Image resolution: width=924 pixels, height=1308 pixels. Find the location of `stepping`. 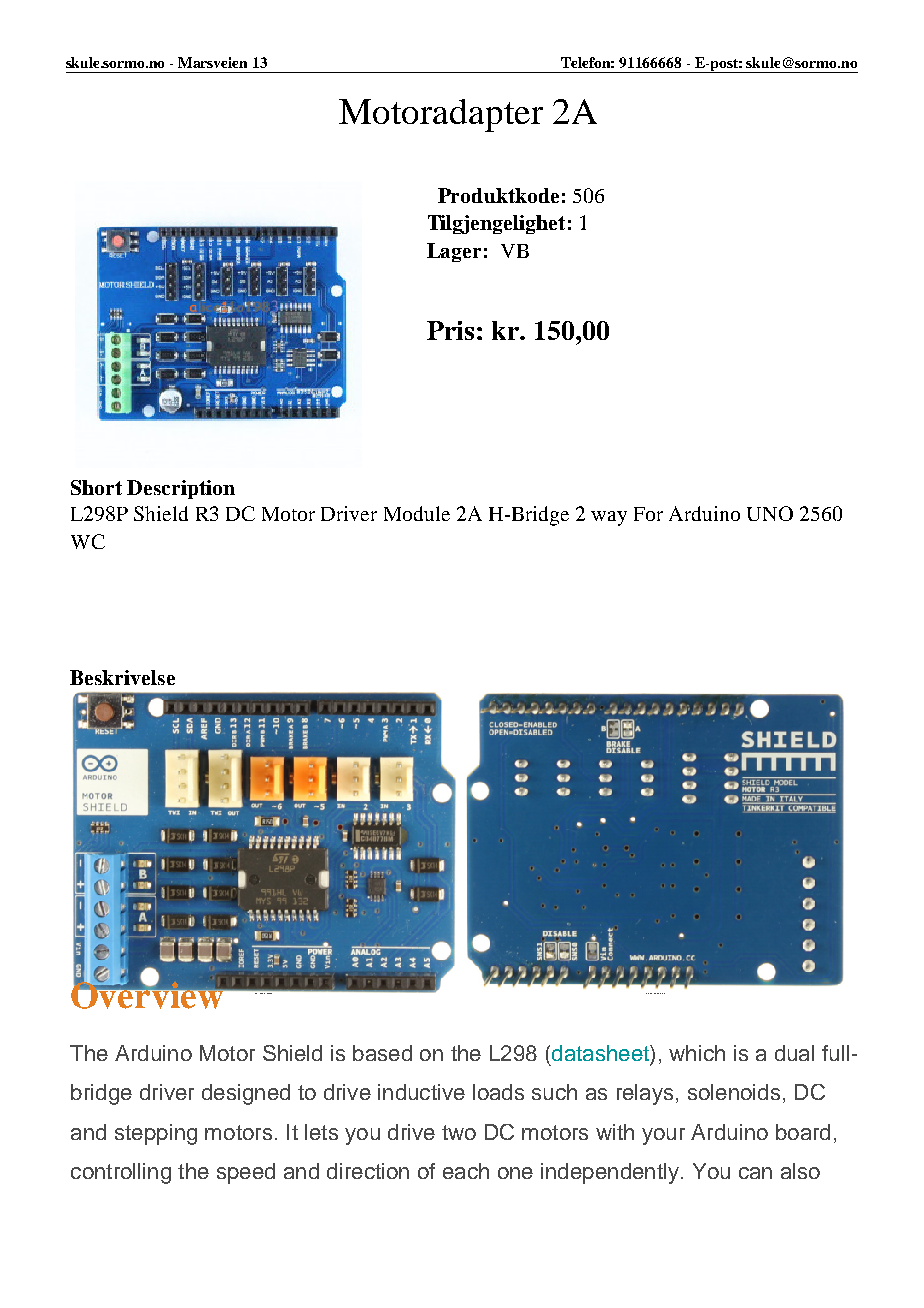

stepping is located at coordinates (156, 1134).
